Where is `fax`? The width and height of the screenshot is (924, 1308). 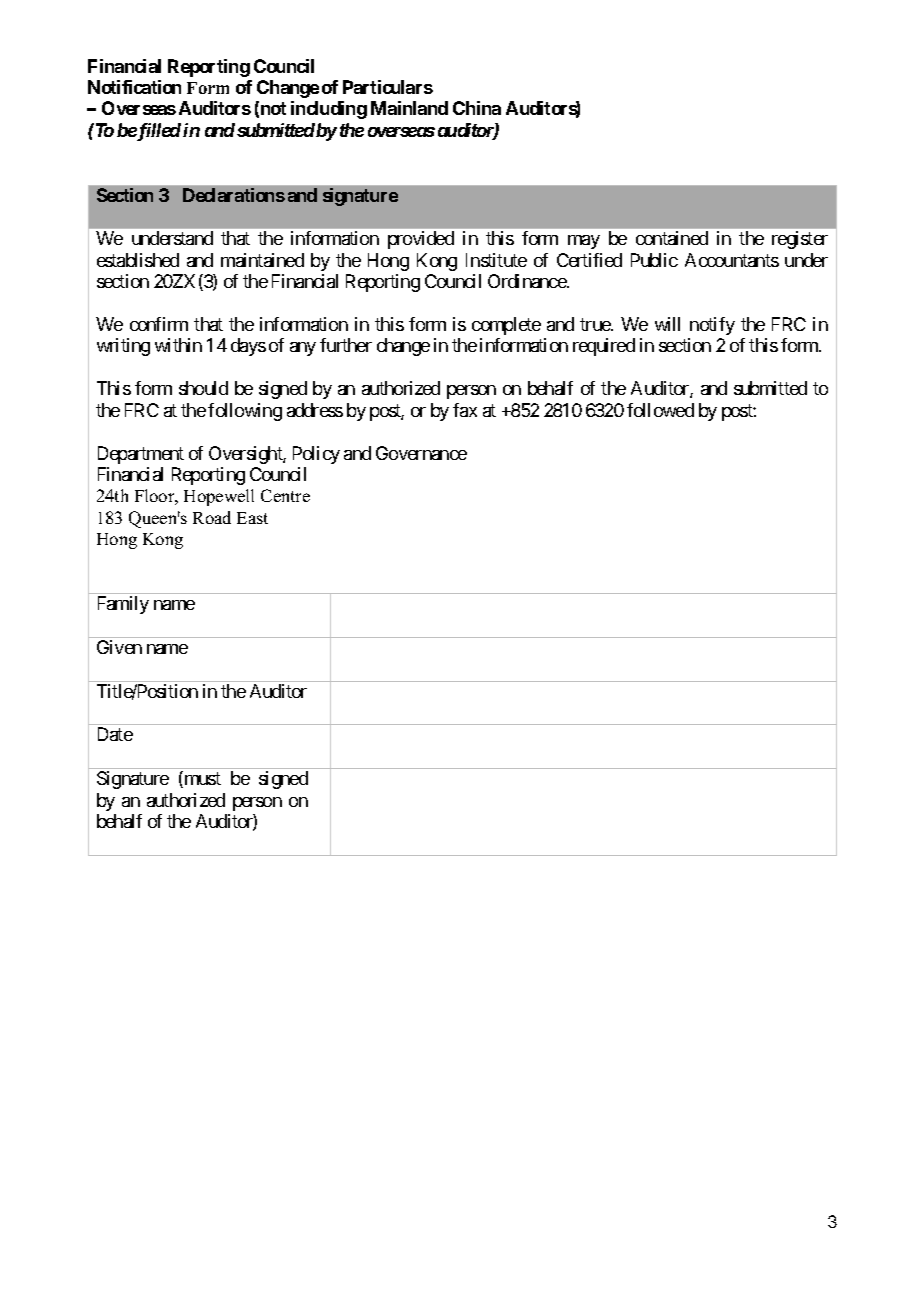 fax is located at coordinates (465, 410).
